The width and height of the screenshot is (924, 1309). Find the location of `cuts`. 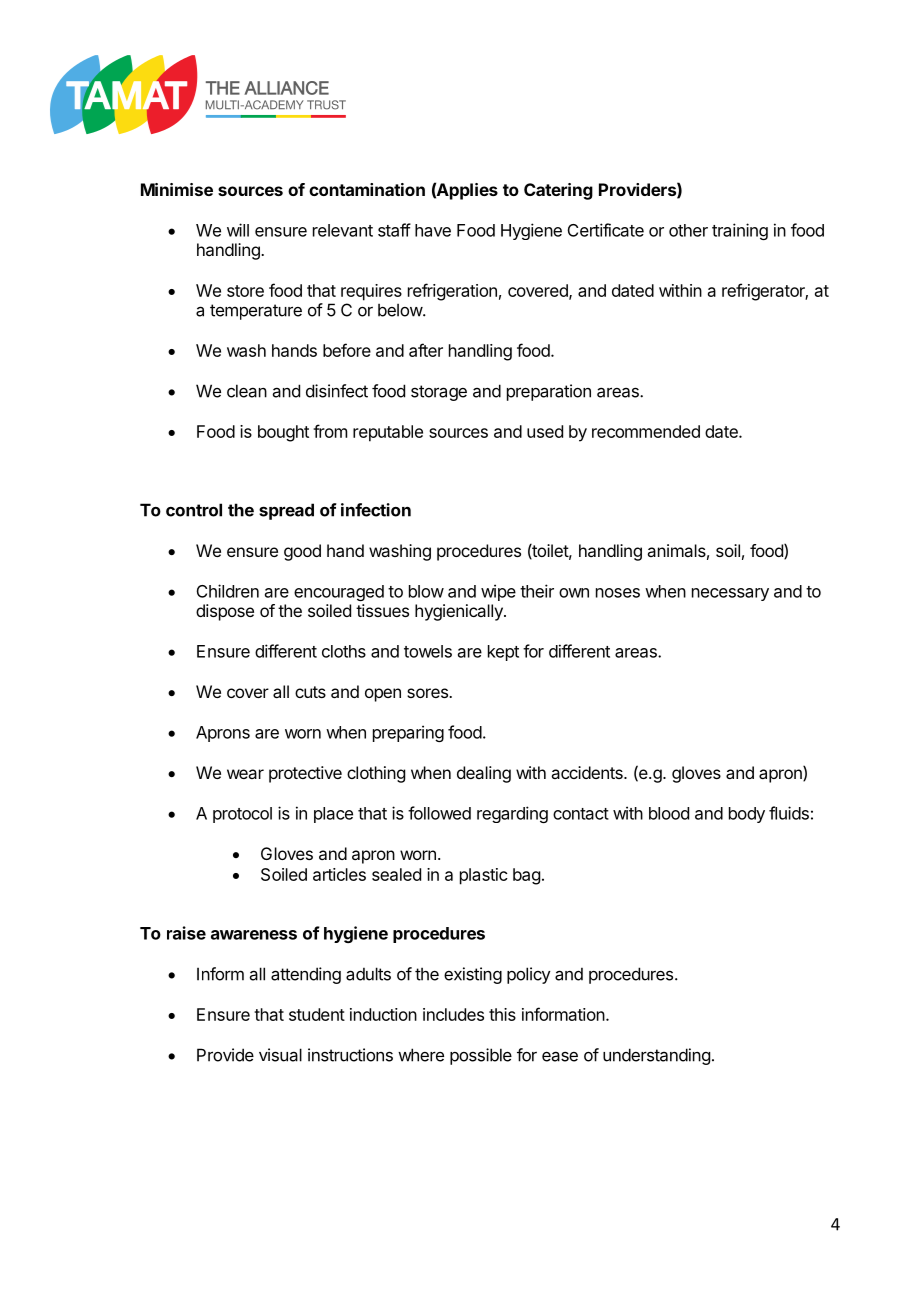

cuts is located at coordinates (310, 692).
